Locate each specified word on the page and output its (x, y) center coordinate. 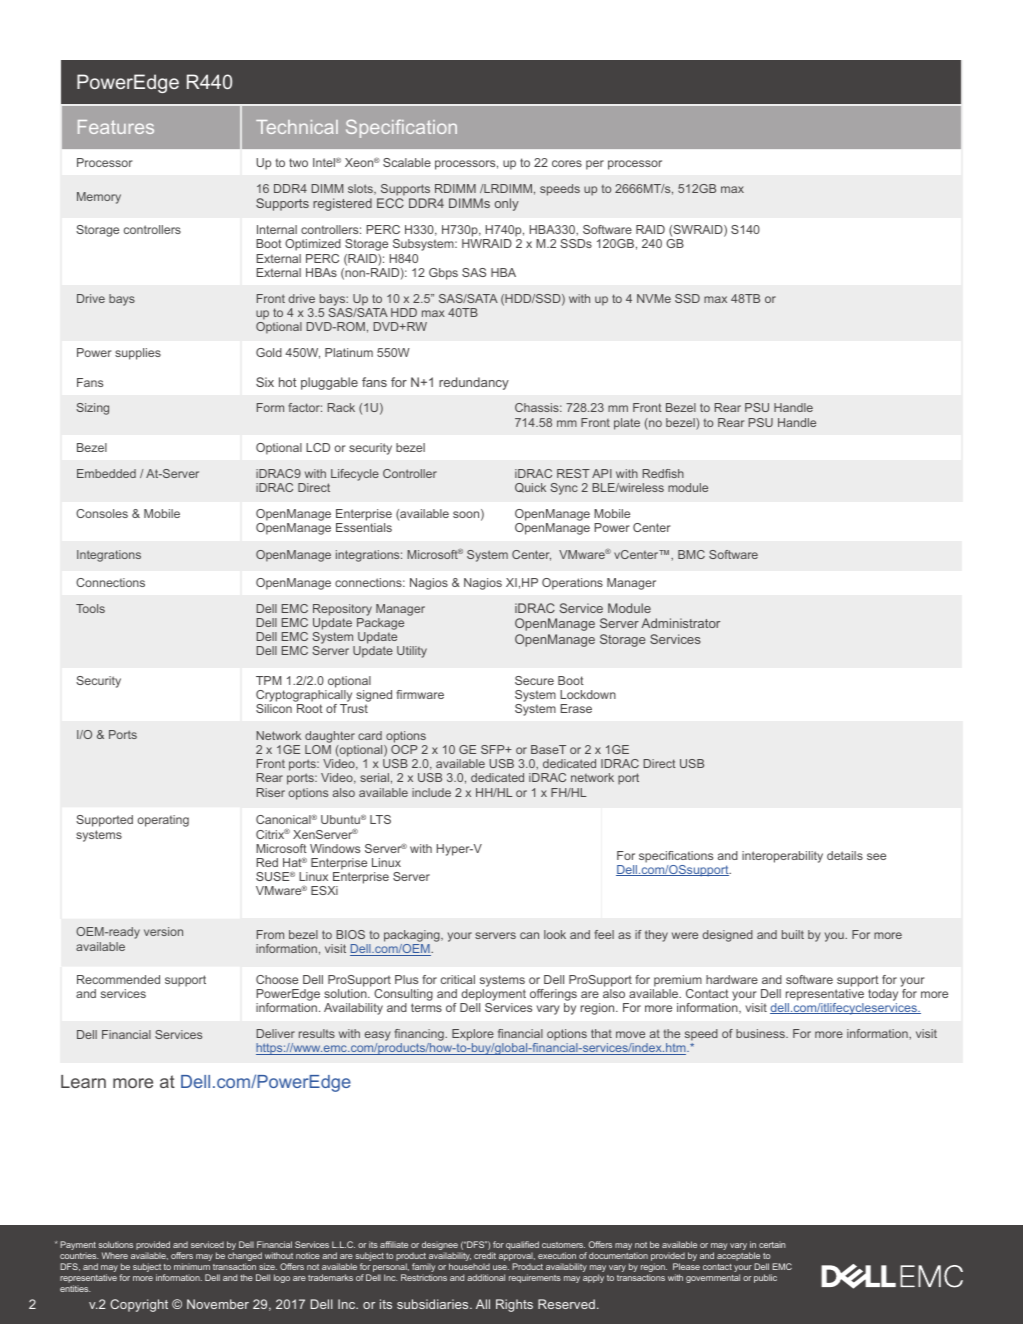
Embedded (106, 473)
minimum (192, 1266)
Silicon (274, 708)
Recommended (118, 979)
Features (116, 127)
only (507, 204)
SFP (494, 749)
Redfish (663, 473)
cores (567, 163)
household (469, 1266)
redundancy (474, 383)
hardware (732, 979)
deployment (493, 995)
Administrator (680, 623)
